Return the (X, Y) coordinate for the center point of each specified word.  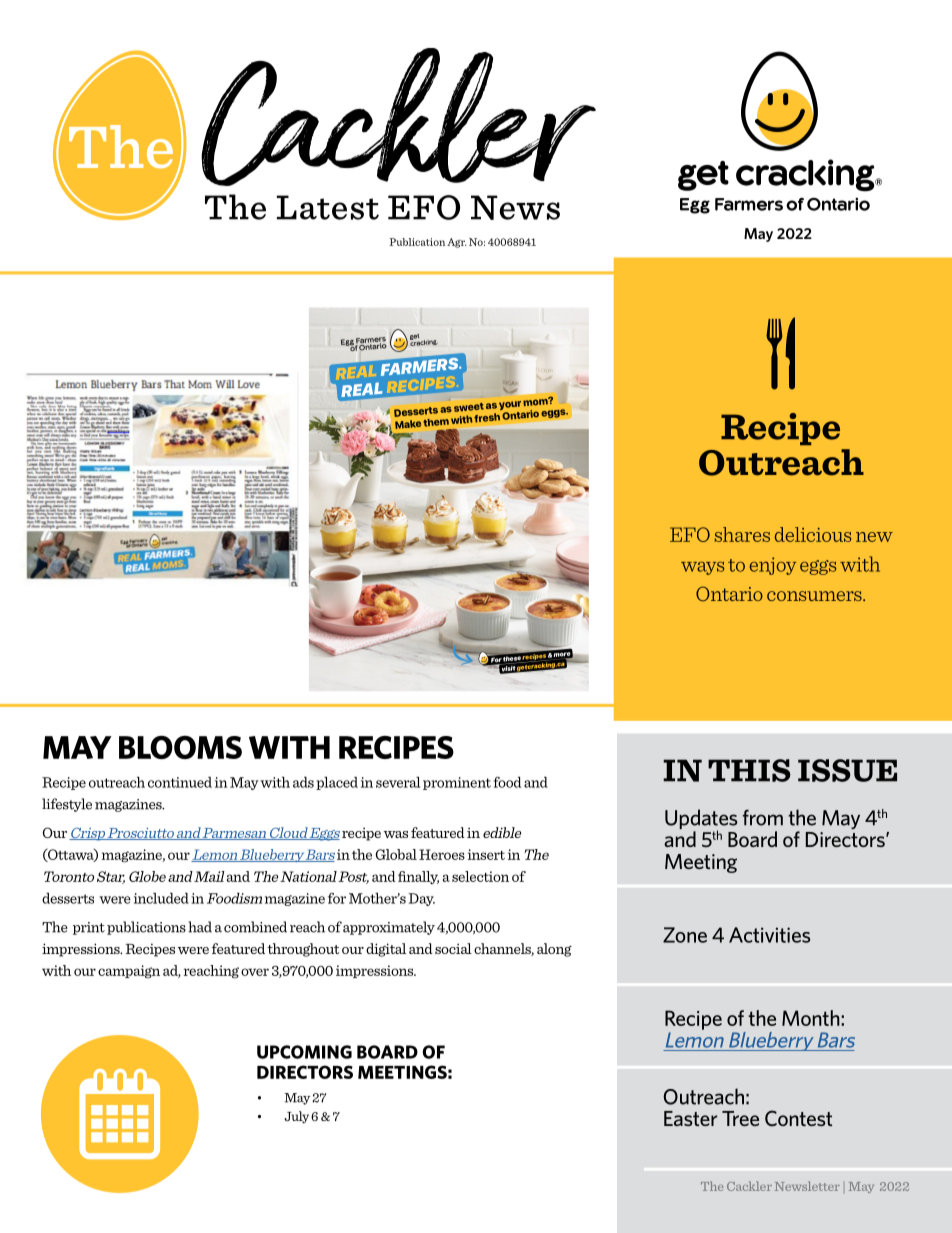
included (161, 898)
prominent (457, 783)
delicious (813, 534)
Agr (457, 243)
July (296, 1117)
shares (742, 534)
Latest (328, 207)
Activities (770, 935)
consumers (815, 596)
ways (702, 568)
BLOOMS (180, 747)
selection (480, 876)
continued (180, 782)
